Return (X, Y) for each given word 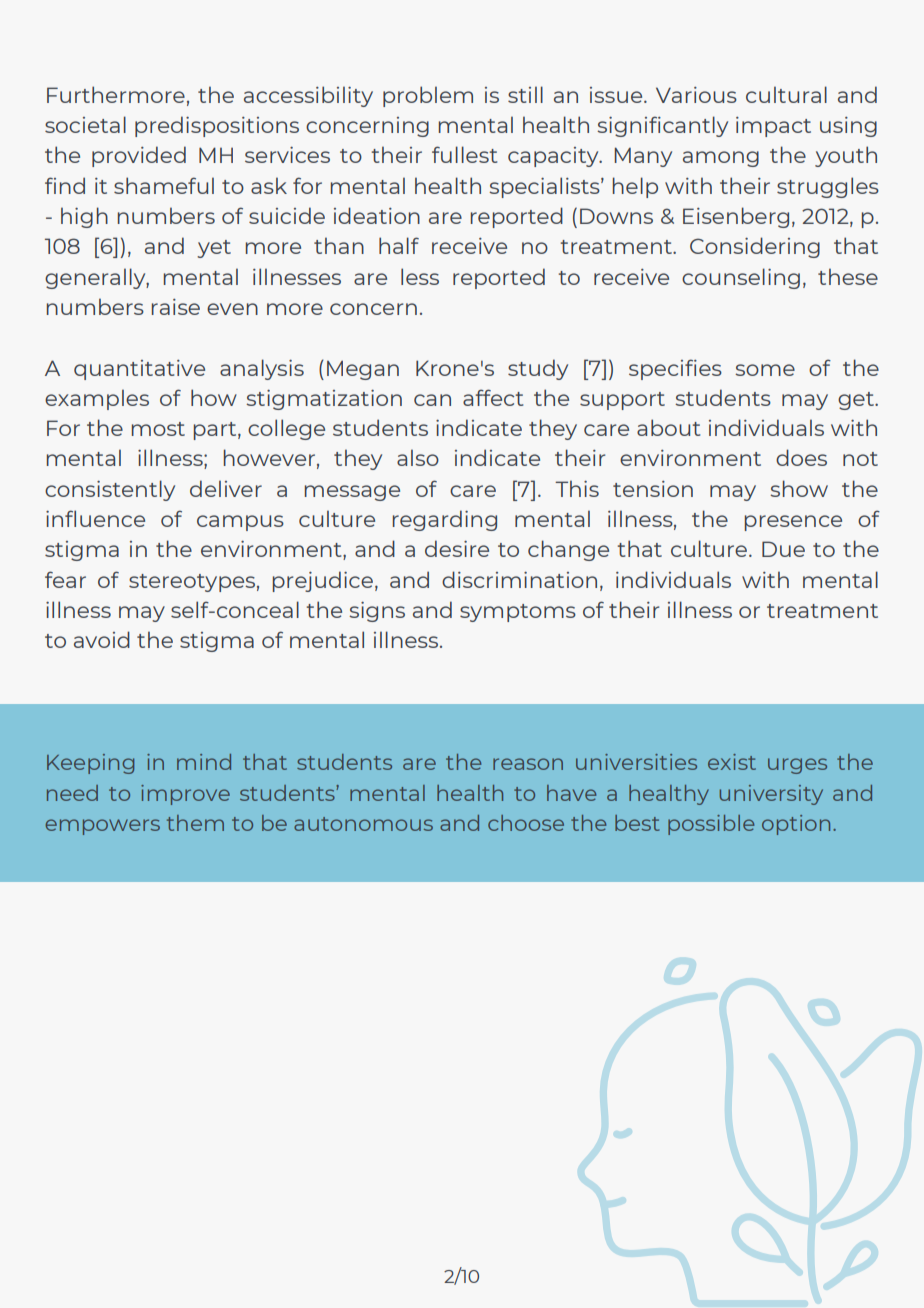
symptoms (518, 613)
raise (176, 307)
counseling (741, 278)
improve (185, 795)
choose (526, 823)
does (801, 457)
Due (783, 549)
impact (773, 127)
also (418, 457)
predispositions (217, 126)
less (420, 276)
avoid (102, 639)
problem (428, 96)
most (158, 429)
